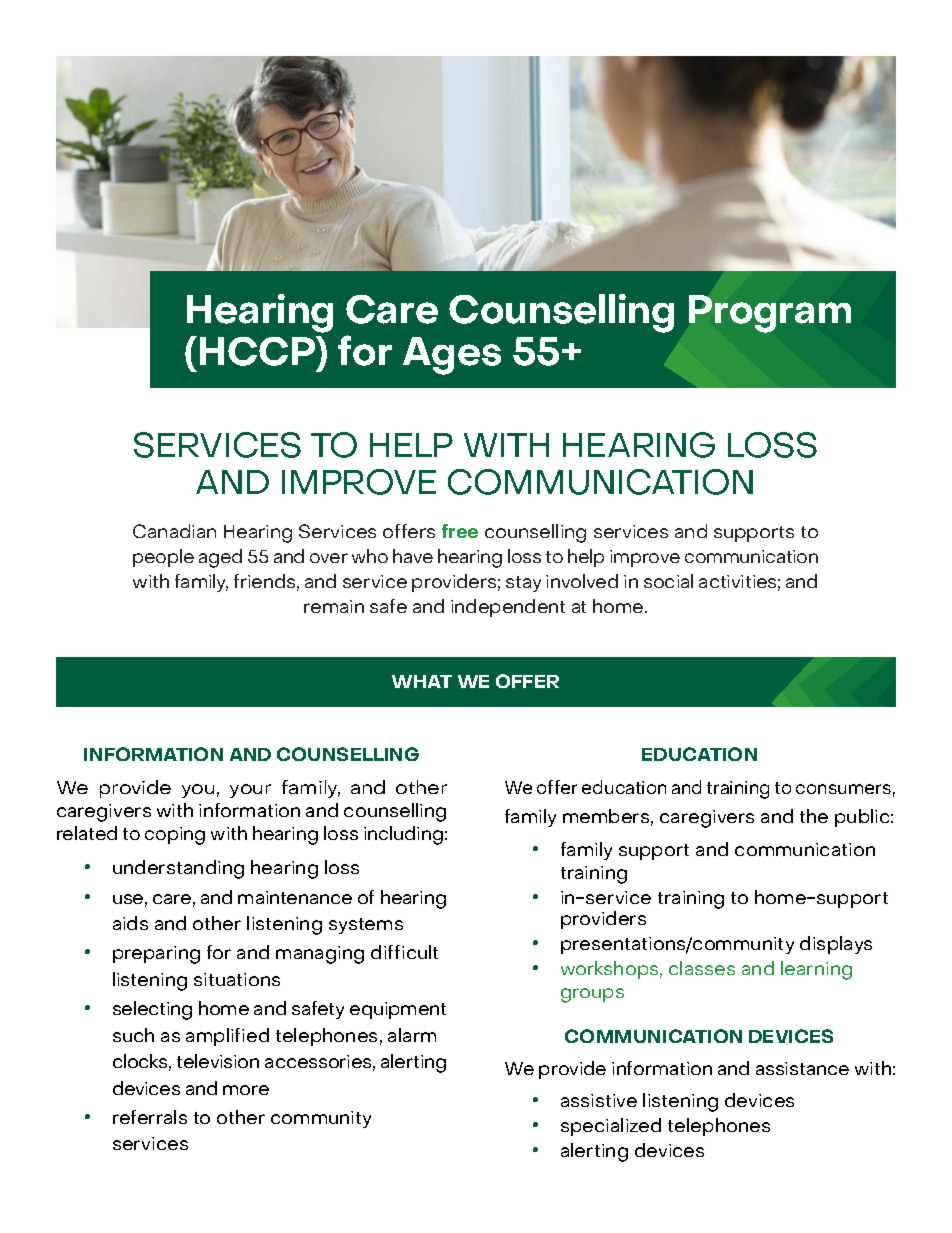 This image has width=952, height=1233. What do you see at coordinates (668, 581) in the image?
I see `social` at bounding box center [668, 581].
